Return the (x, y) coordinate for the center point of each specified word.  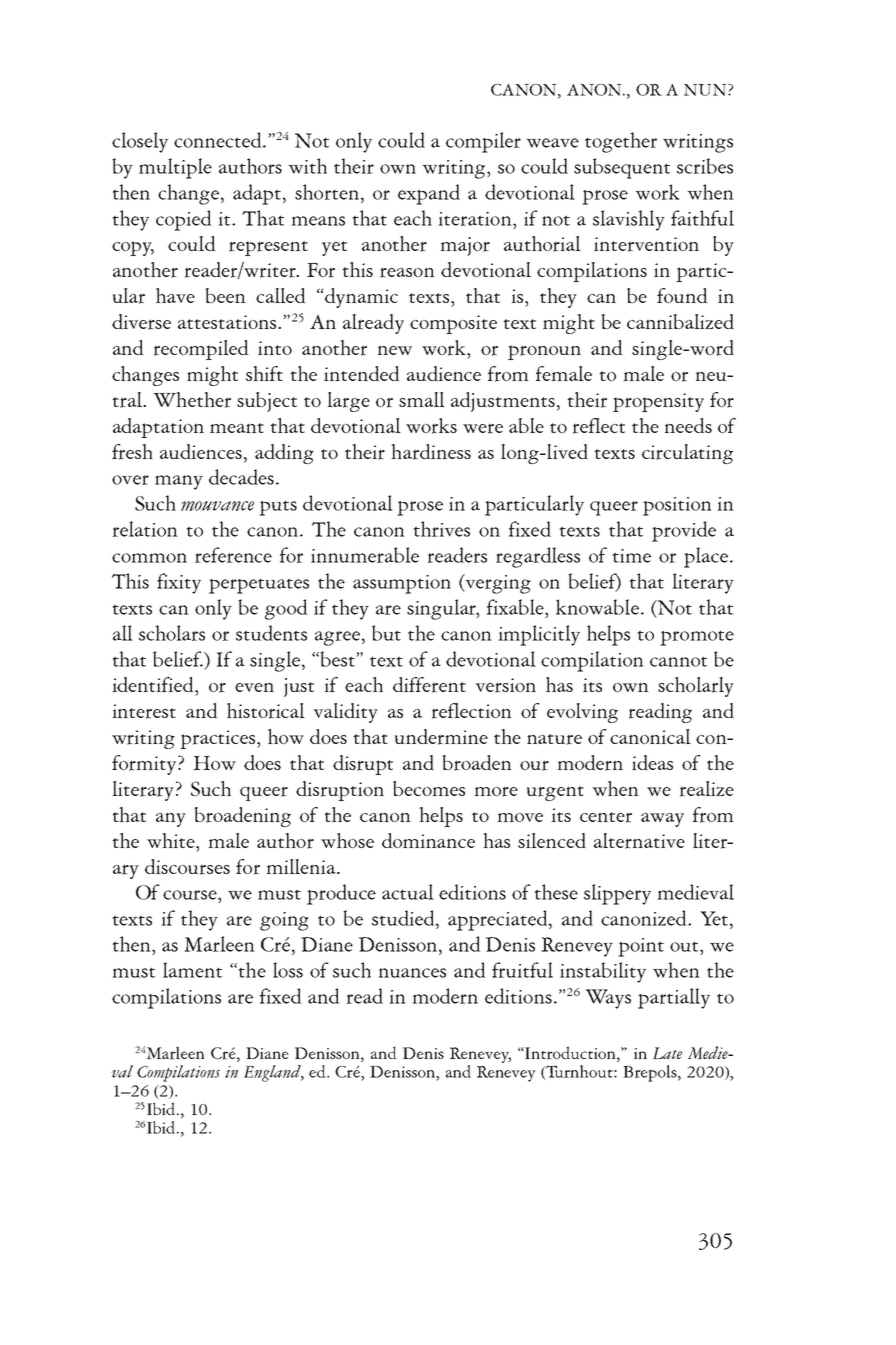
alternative (639, 841)
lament (192, 970)
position (677, 506)
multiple (175, 168)
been (225, 295)
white (172, 840)
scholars (172, 633)
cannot (678, 661)
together (621, 142)
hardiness (431, 452)
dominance (428, 840)
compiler (483, 142)
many (179, 482)
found (682, 295)
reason (407, 272)
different (429, 685)
